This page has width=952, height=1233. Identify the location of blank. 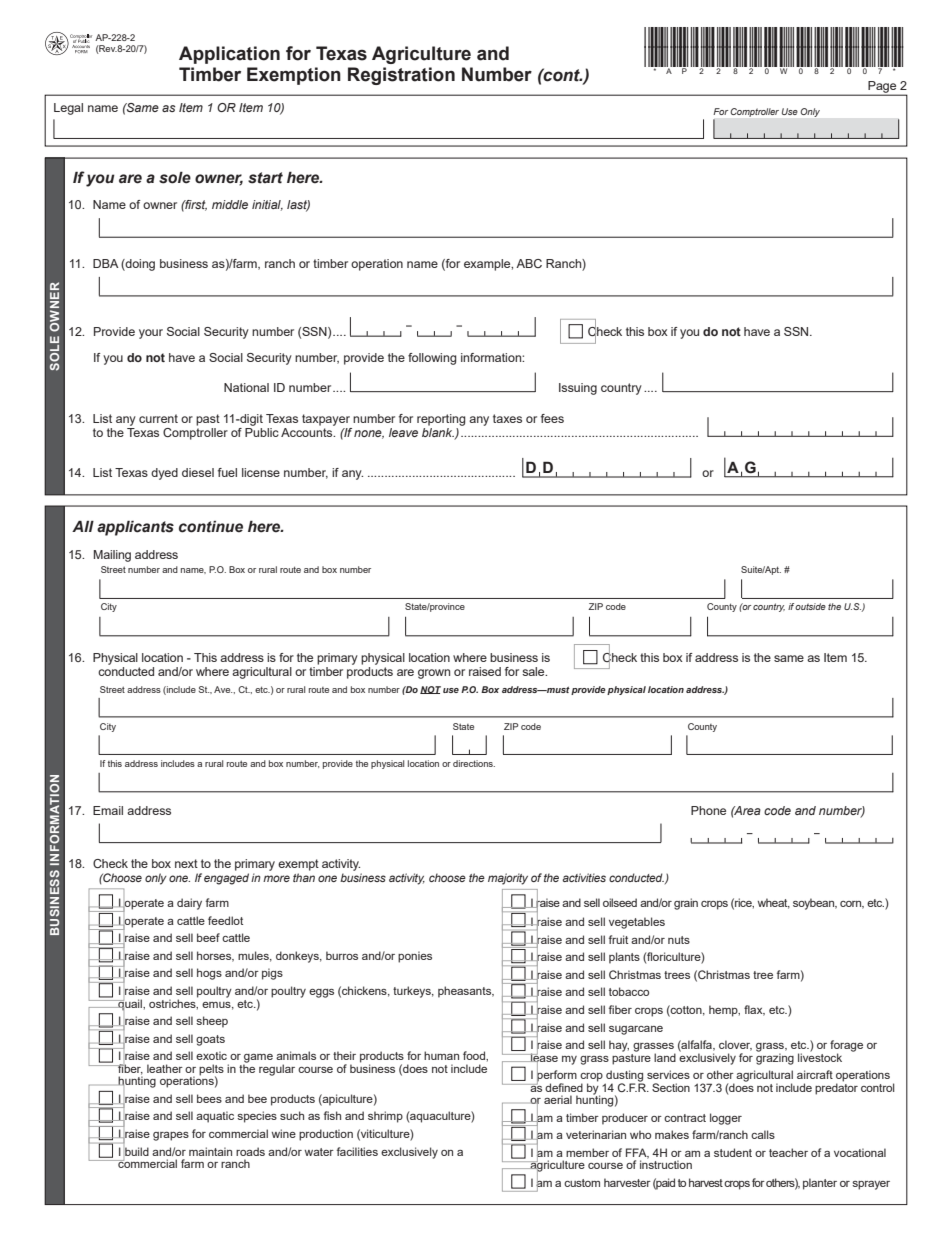
(438, 431).
